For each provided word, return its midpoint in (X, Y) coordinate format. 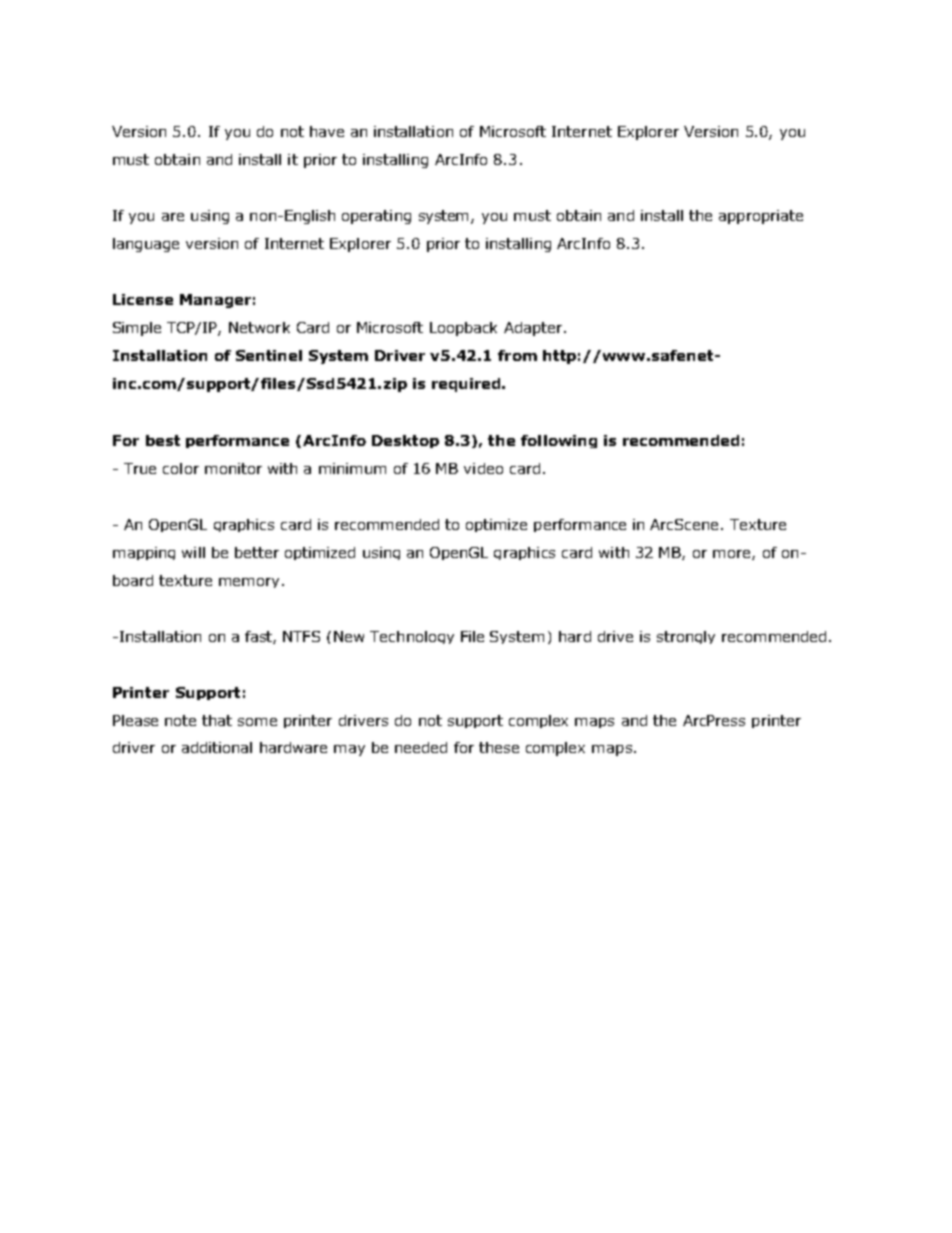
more (733, 555)
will (193, 552)
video (483, 468)
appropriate (761, 217)
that (217, 720)
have (327, 131)
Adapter (534, 329)
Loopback (463, 329)
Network (259, 327)
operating (376, 217)
